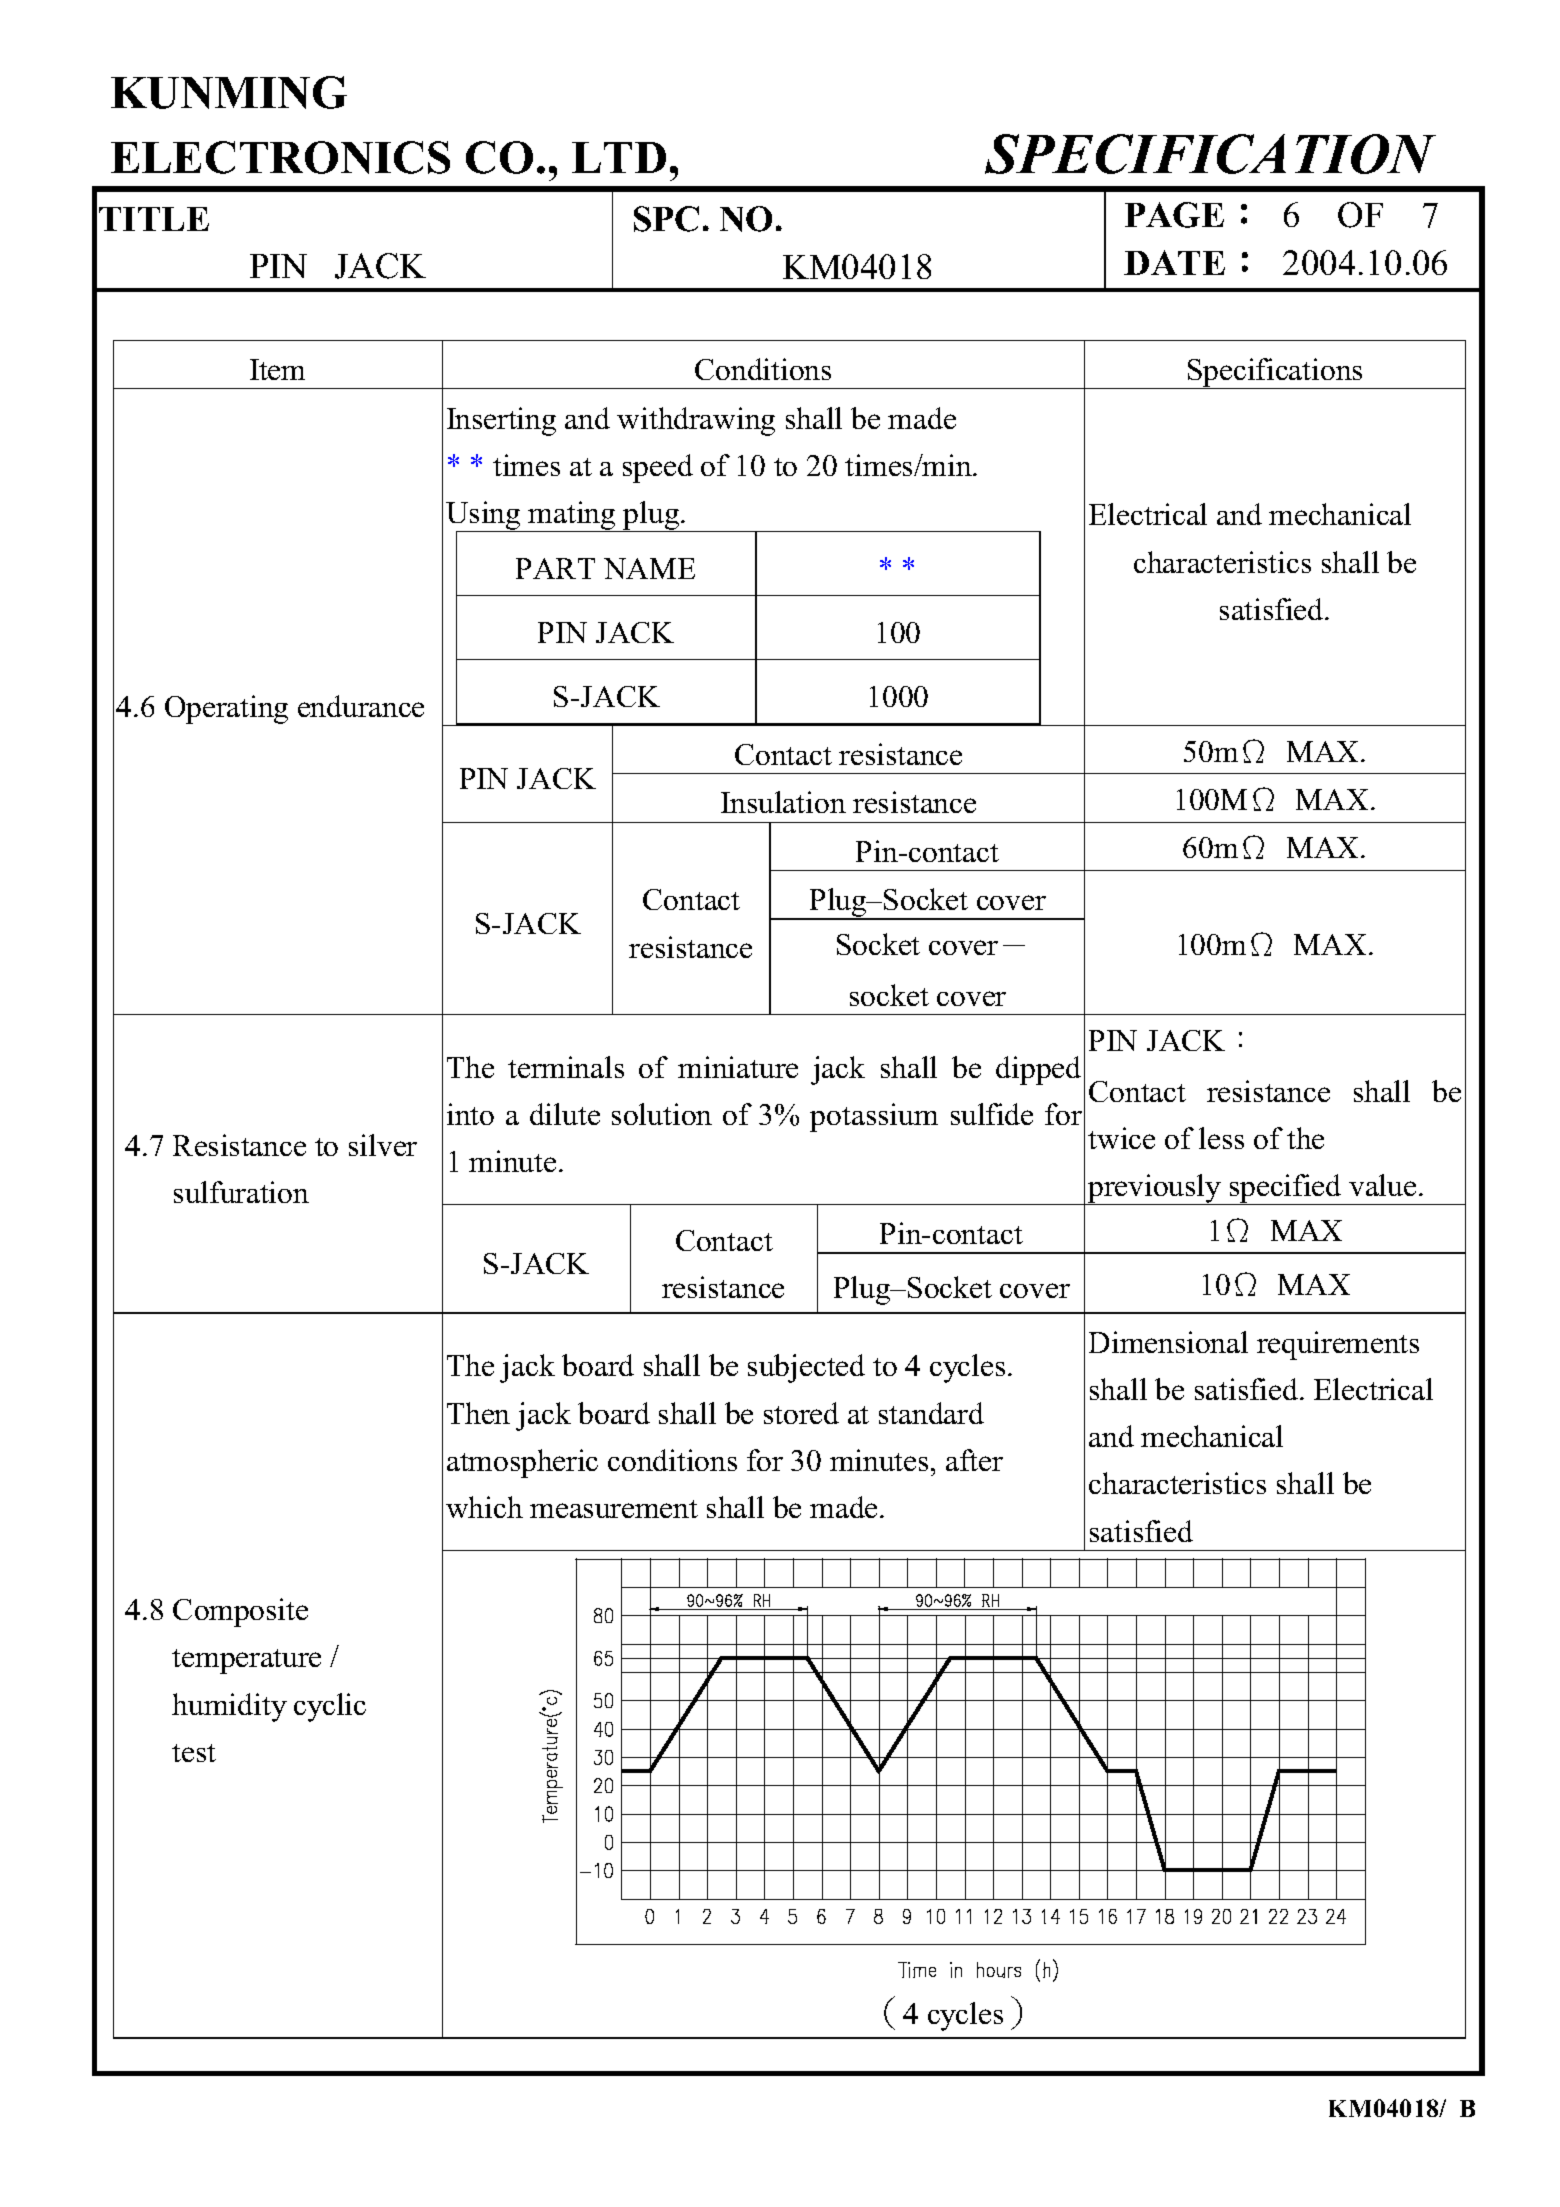 This screenshot has width=1560, height=2207. I want to click on Operating, so click(226, 709).
